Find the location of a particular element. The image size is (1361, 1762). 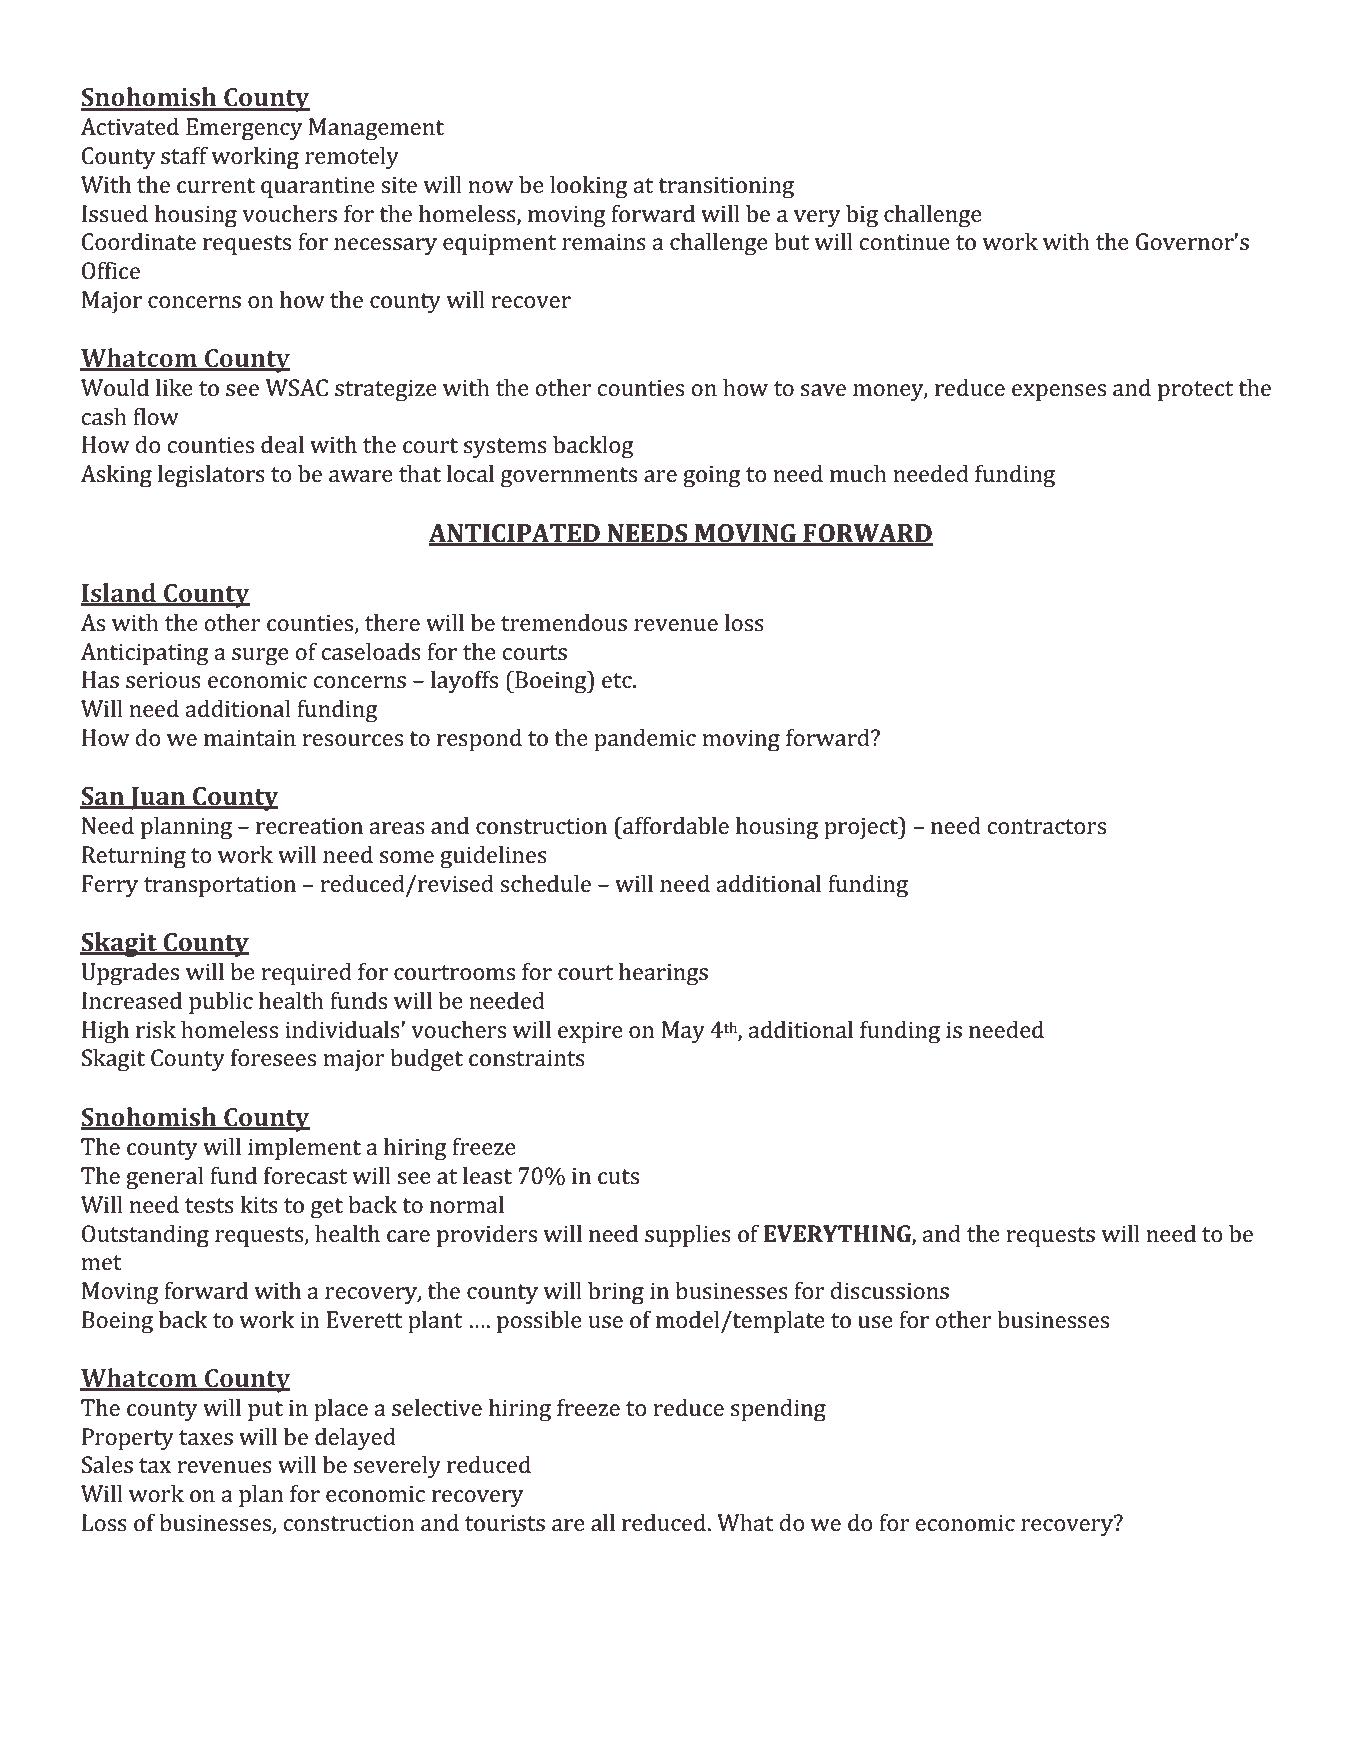

continue is located at coordinates (905, 241).
